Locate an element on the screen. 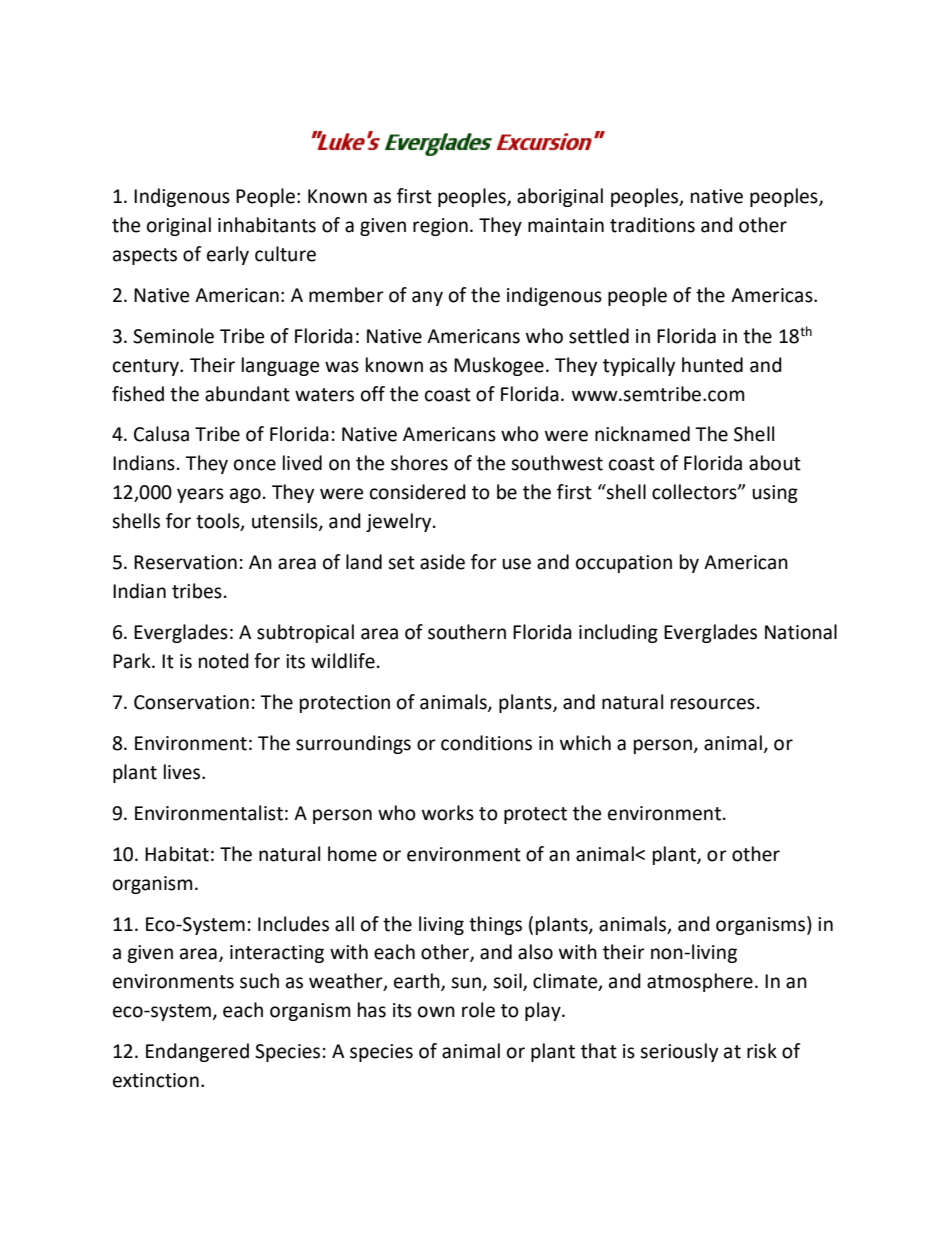  resources is located at coordinates (713, 704).
